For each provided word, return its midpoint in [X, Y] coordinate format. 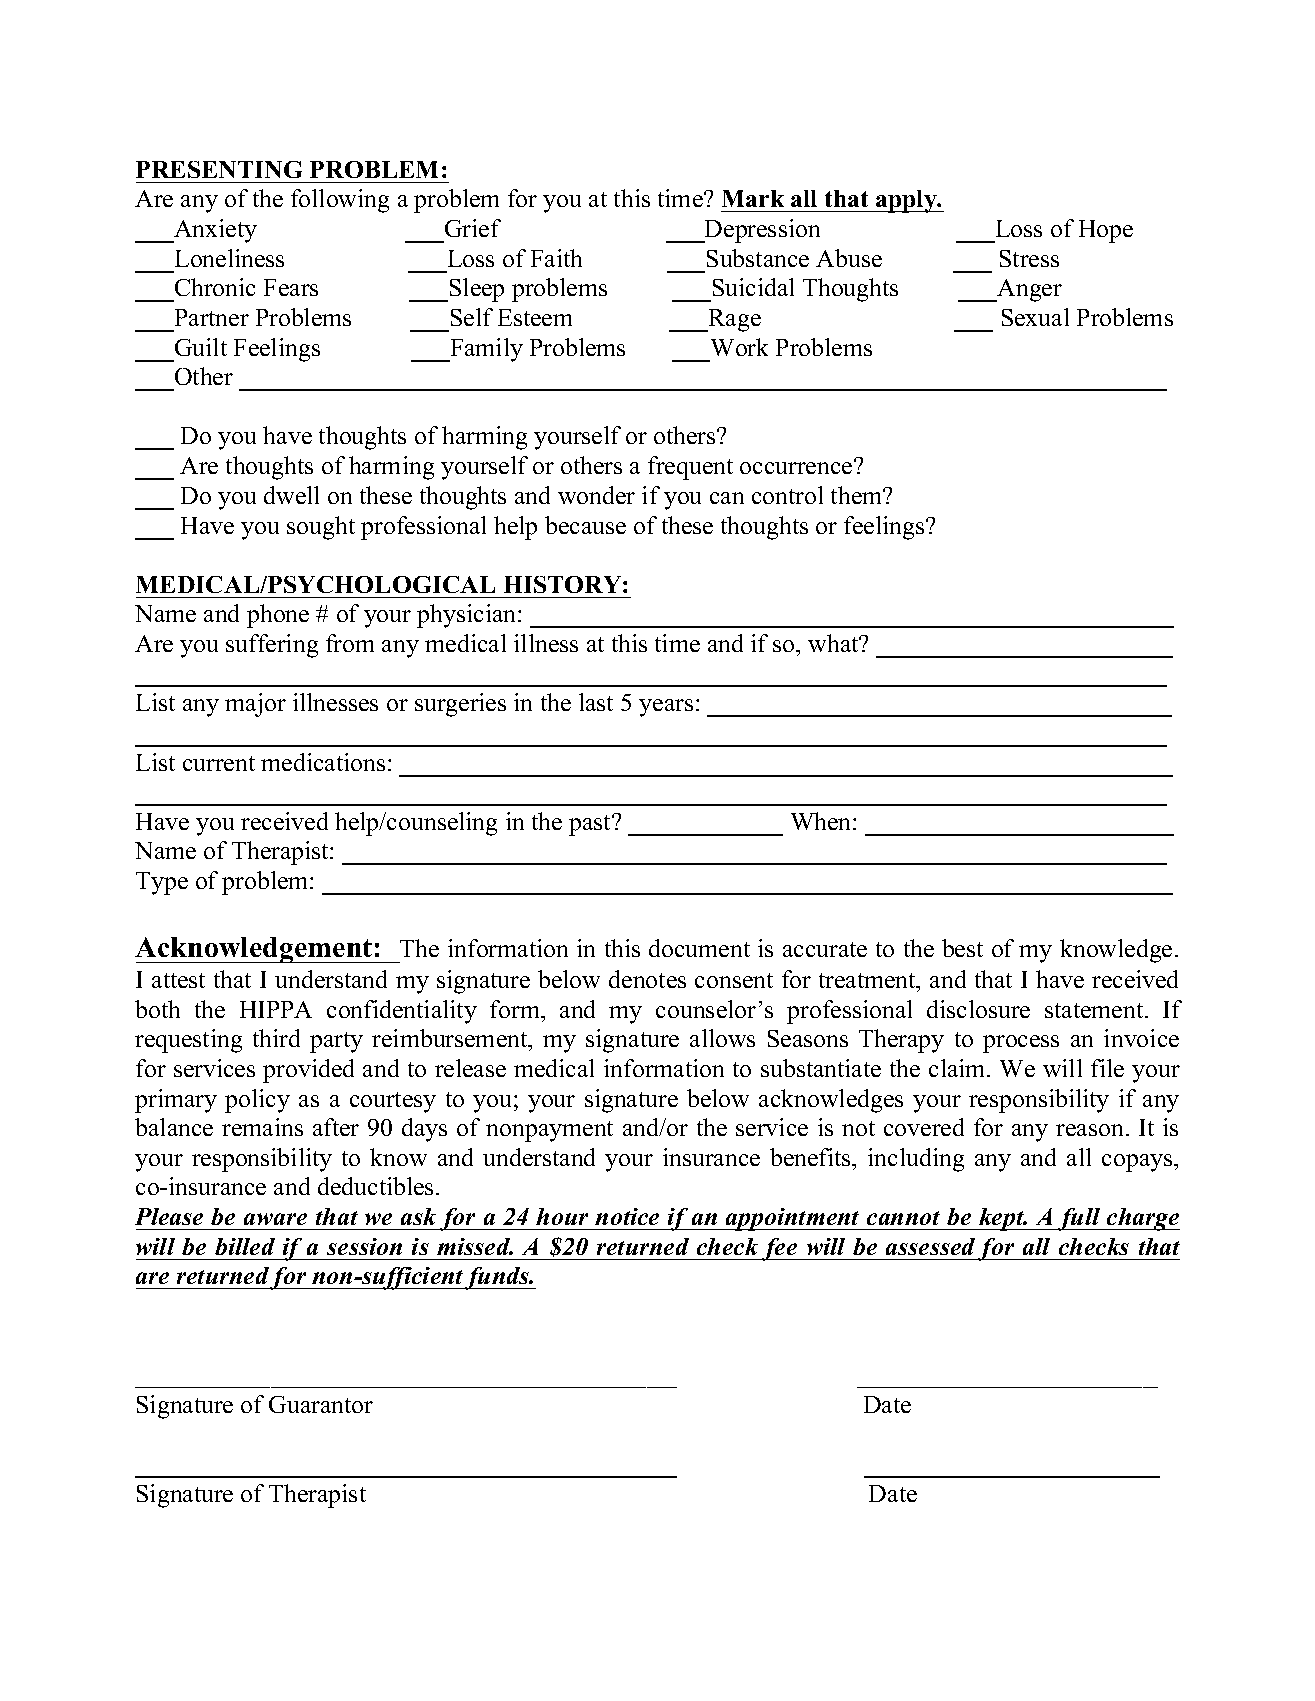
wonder [596, 495]
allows [722, 1038]
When [822, 821]
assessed [930, 1246]
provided [308, 1071]
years [666, 708]
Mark [753, 198]
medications [323, 762]
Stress [1029, 258]
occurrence [797, 467]
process [1021, 1044]
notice [627, 1216]
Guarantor [321, 1404]
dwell [291, 495]
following [340, 201]
